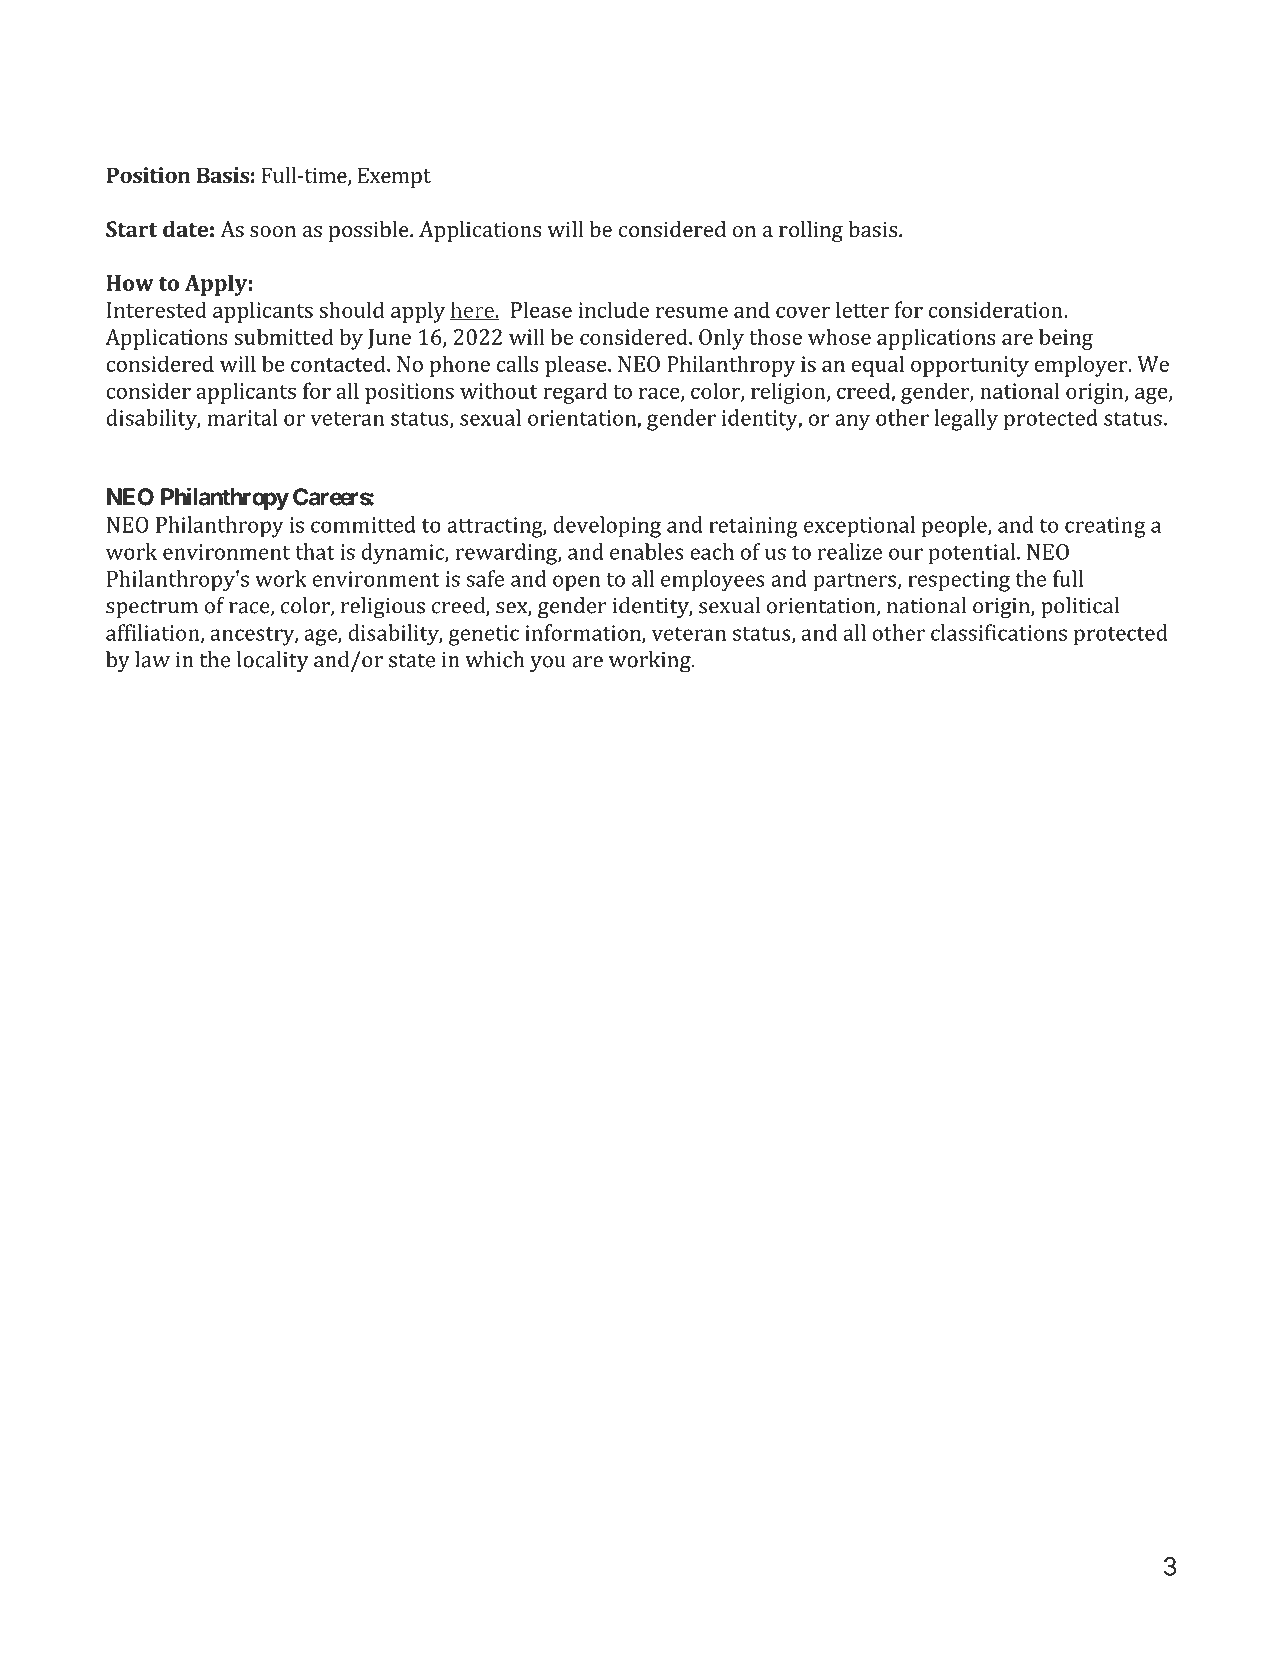 This document has height=1656, width=1280. What do you see at coordinates (273, 661) in the document?
I see `locality` at bounding box center [273, 661].
